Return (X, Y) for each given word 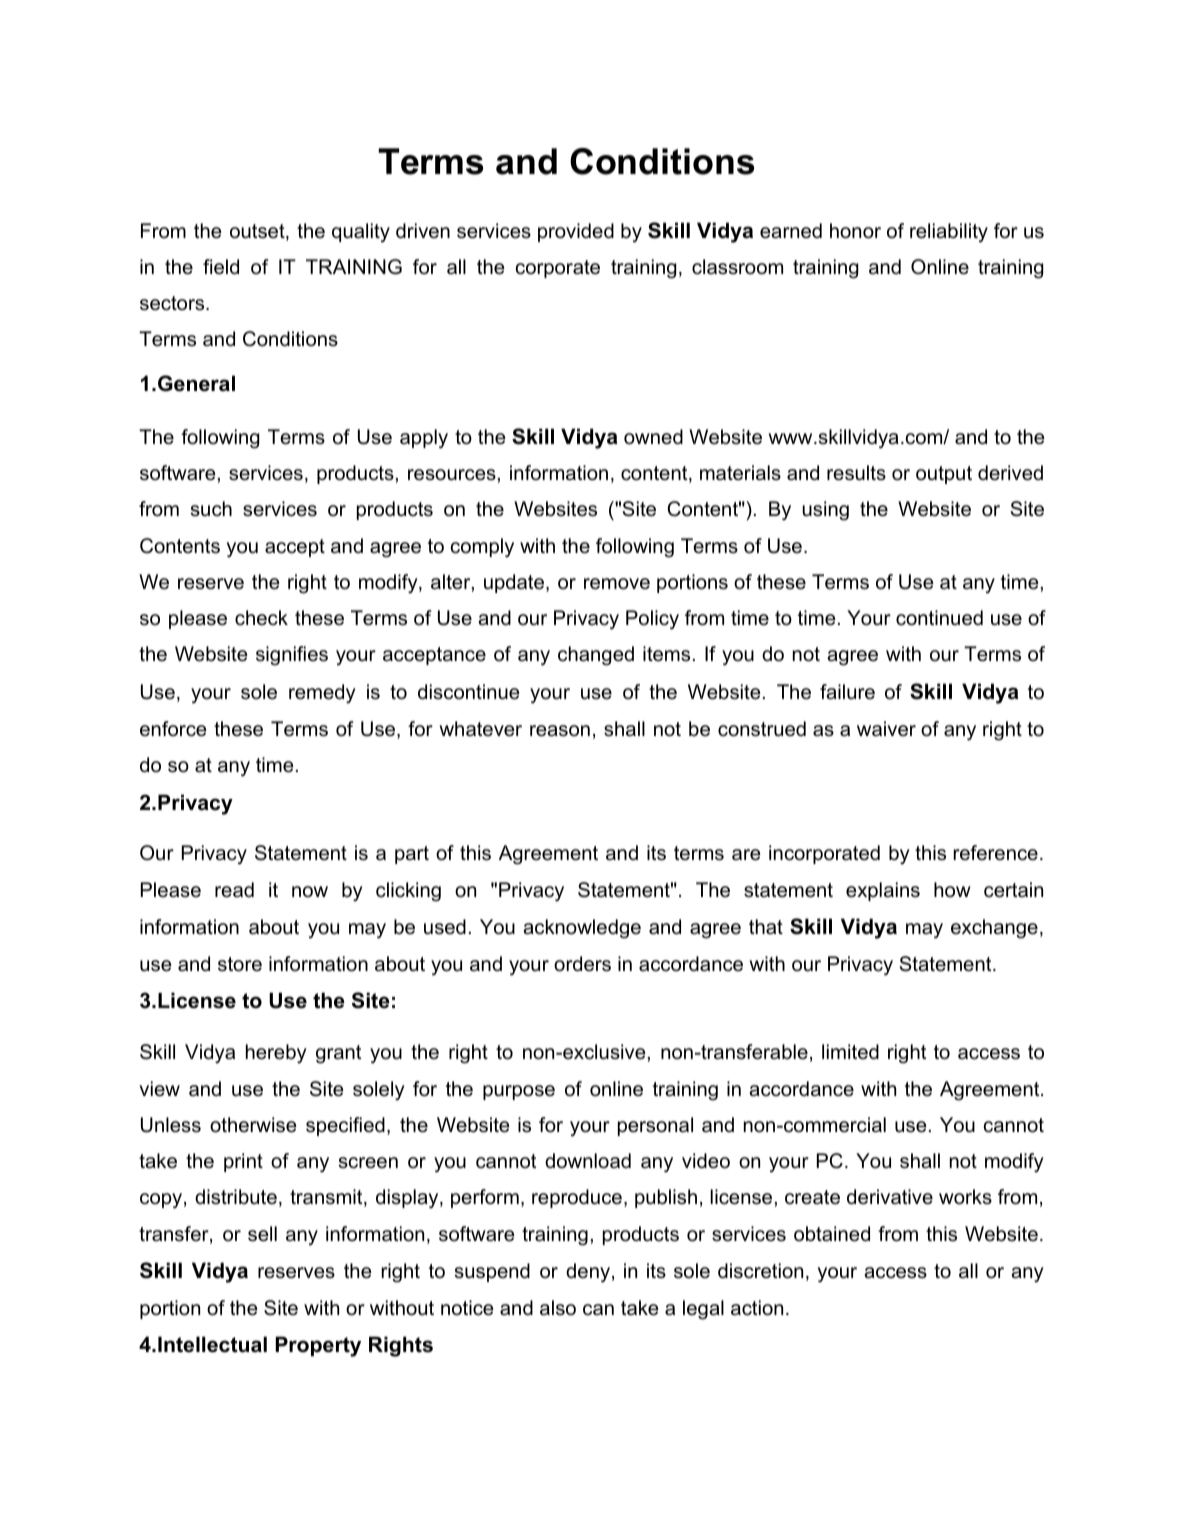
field (221, 267)
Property (318, 1346)
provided (576, 232)
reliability (949, 233)
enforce (173, 729)
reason (560, 731)
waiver (886, 729)
